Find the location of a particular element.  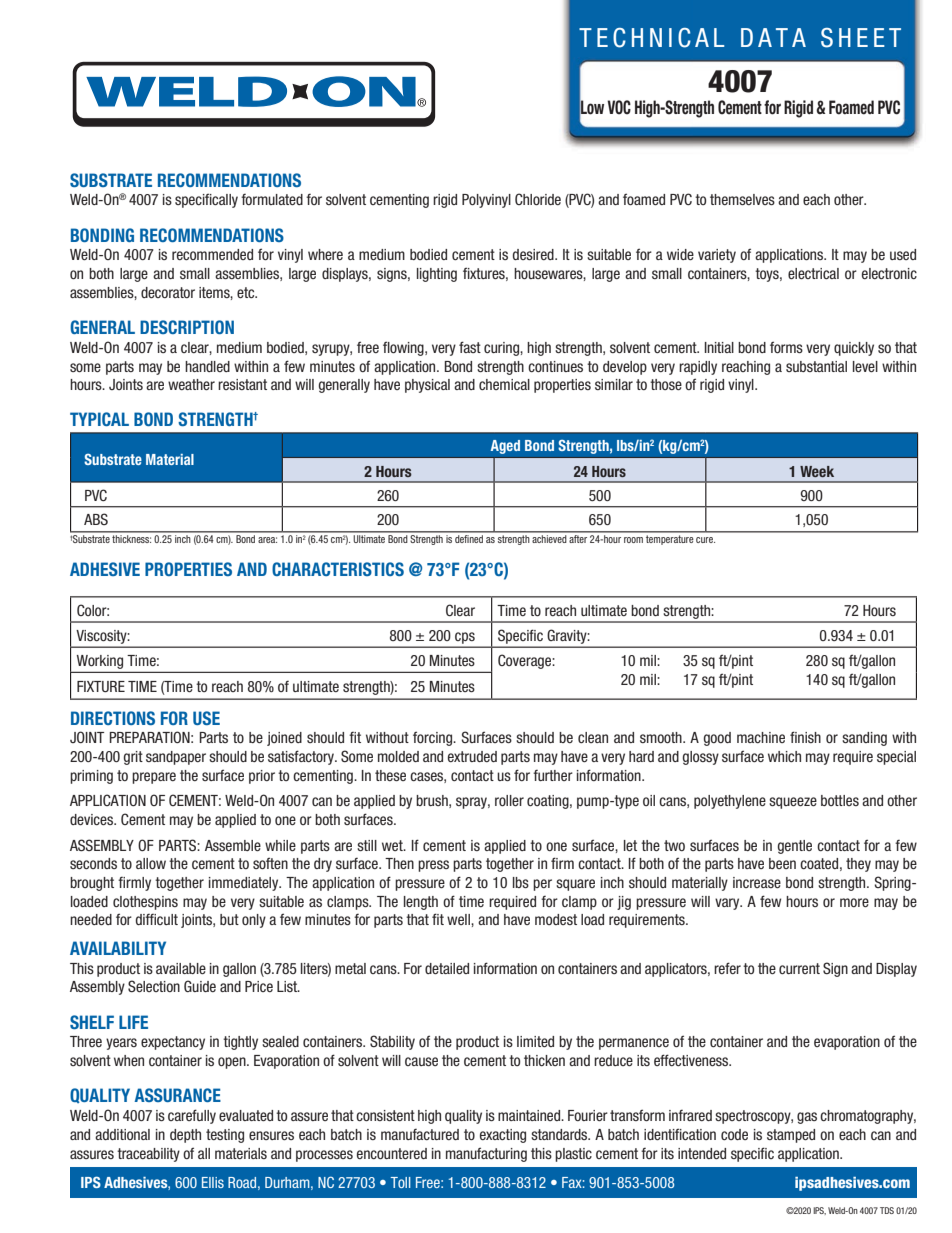

formulated is located at coordinates (272, 199).
